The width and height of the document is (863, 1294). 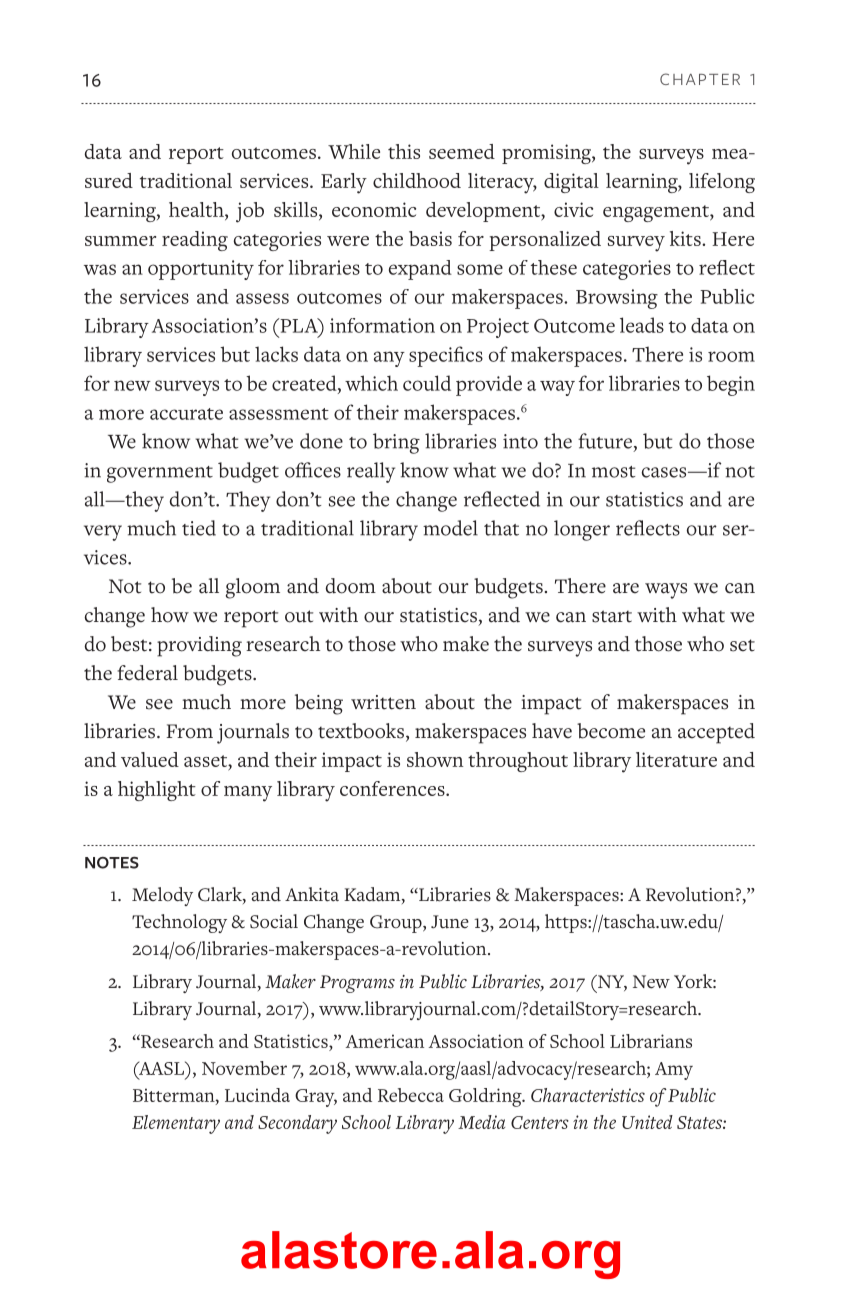 I want to click on start, so click(x=612, y=616).
